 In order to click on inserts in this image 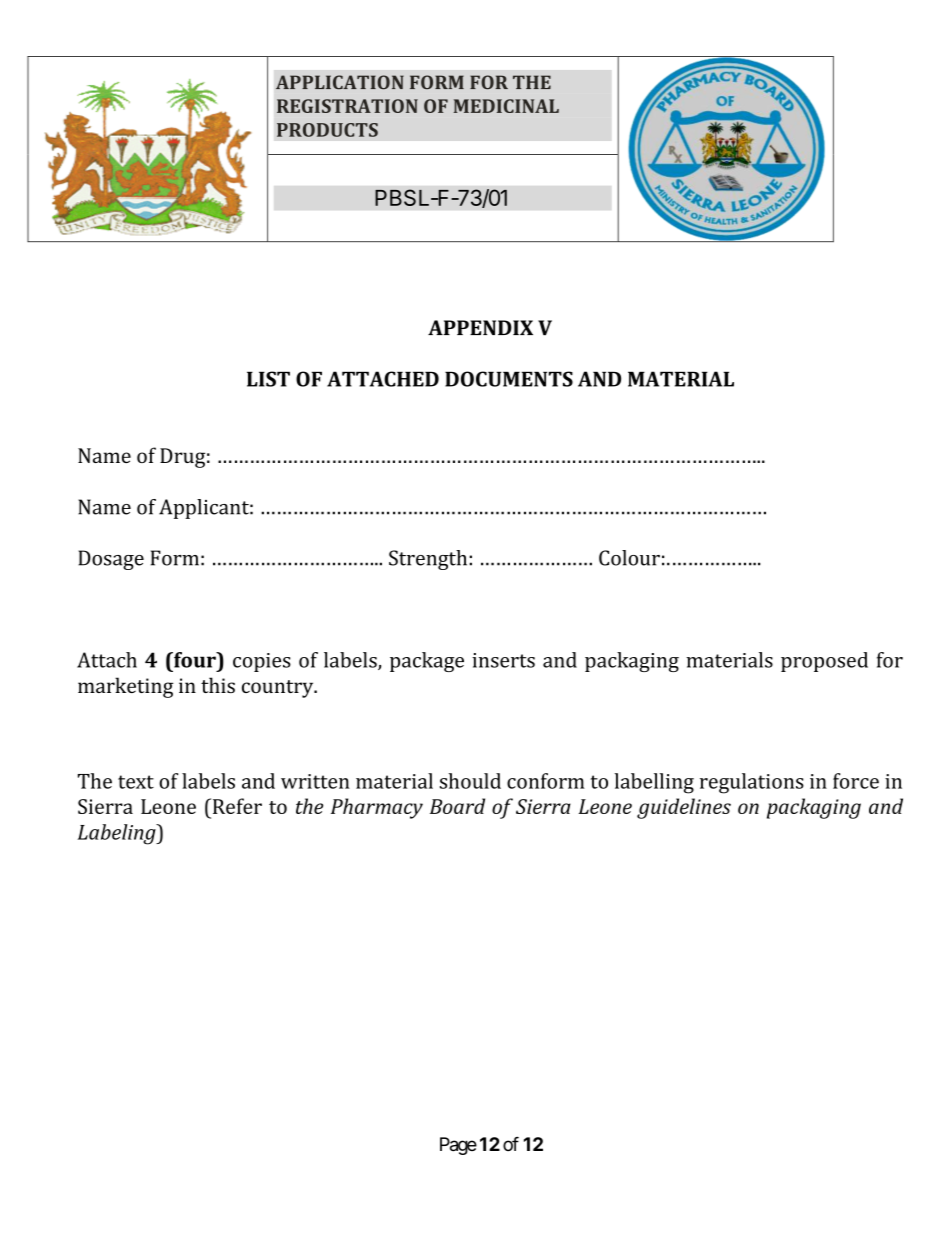, I will do `click(503, 660)`.
